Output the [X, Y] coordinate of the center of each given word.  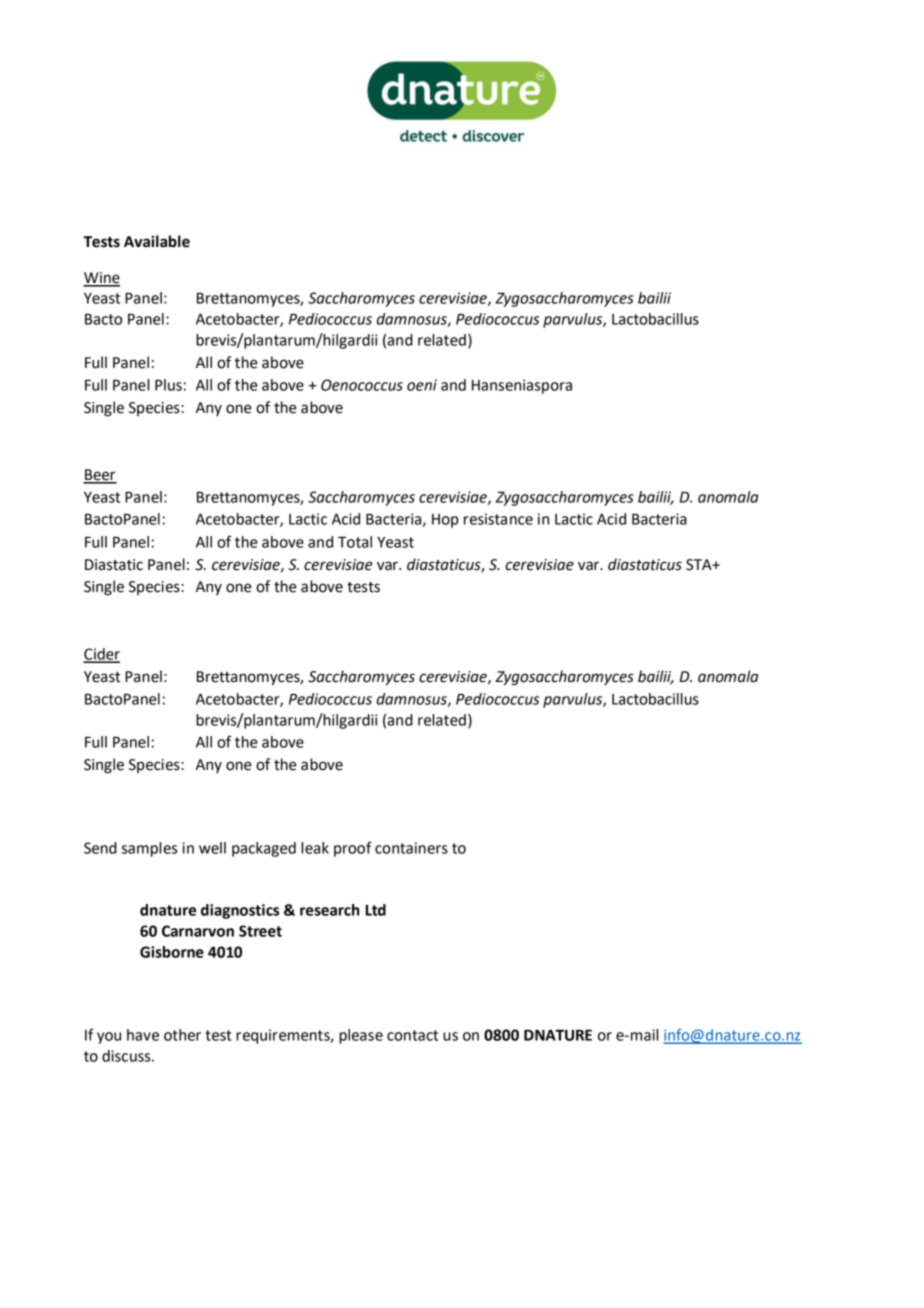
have [143, 1035]
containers [411, 848]
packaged [264, 849]
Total [355, 542]
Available [157, 241]
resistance [498, 519]
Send [100, 848]
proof [353, 849]
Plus [168, 385]
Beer [100, 476]
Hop [445, 521]
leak [315, 848]
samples [149, 849]
